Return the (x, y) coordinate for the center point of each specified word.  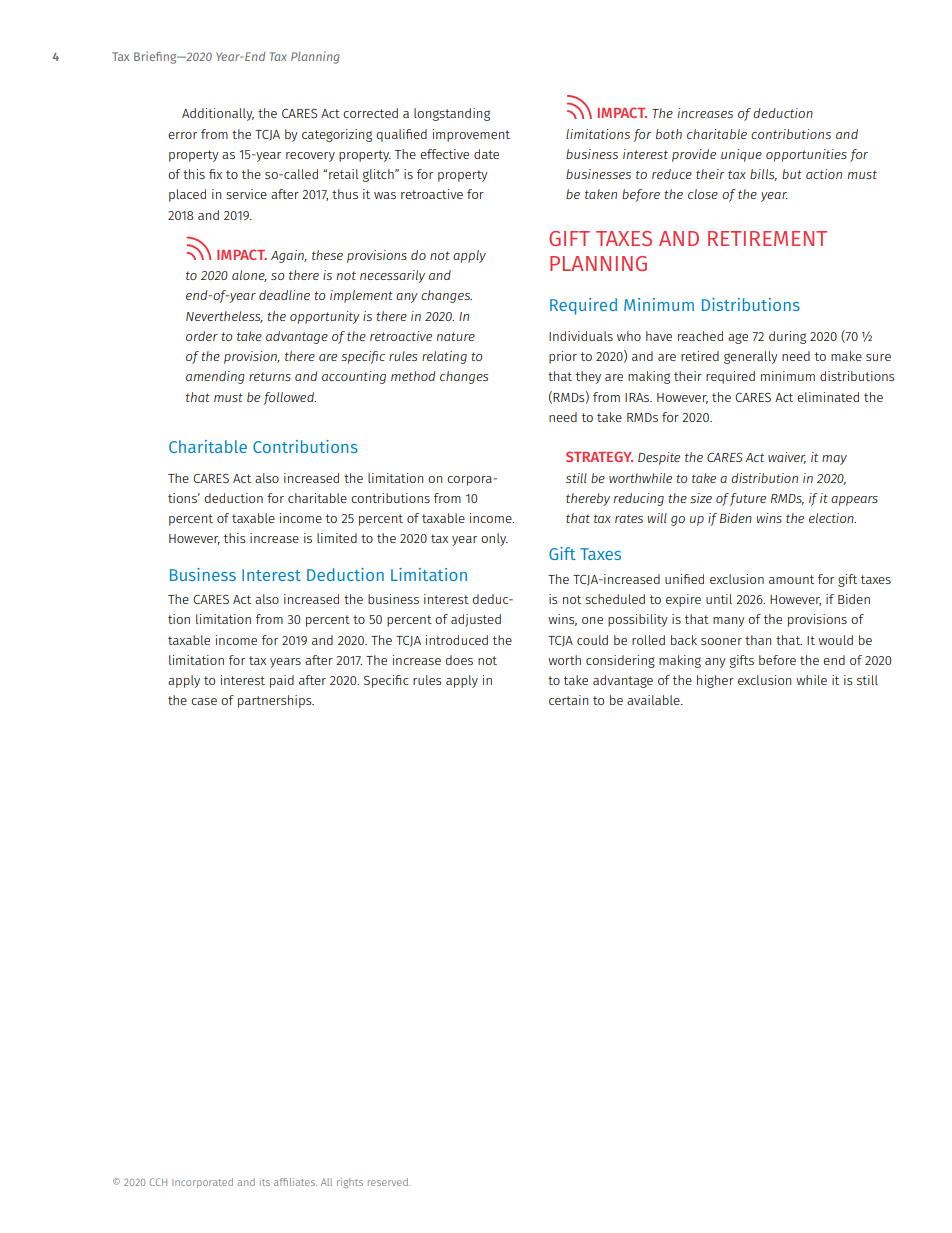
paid (282, 681)
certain (568, 700)
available (654, 700)
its (265, 1182)
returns (270, 376)
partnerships (276, 701)
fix (215, 174)
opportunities (806, 155)
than (758, 640)
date (486, 154)
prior (563, 357)
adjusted (476, 620)
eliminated (828, 397)
